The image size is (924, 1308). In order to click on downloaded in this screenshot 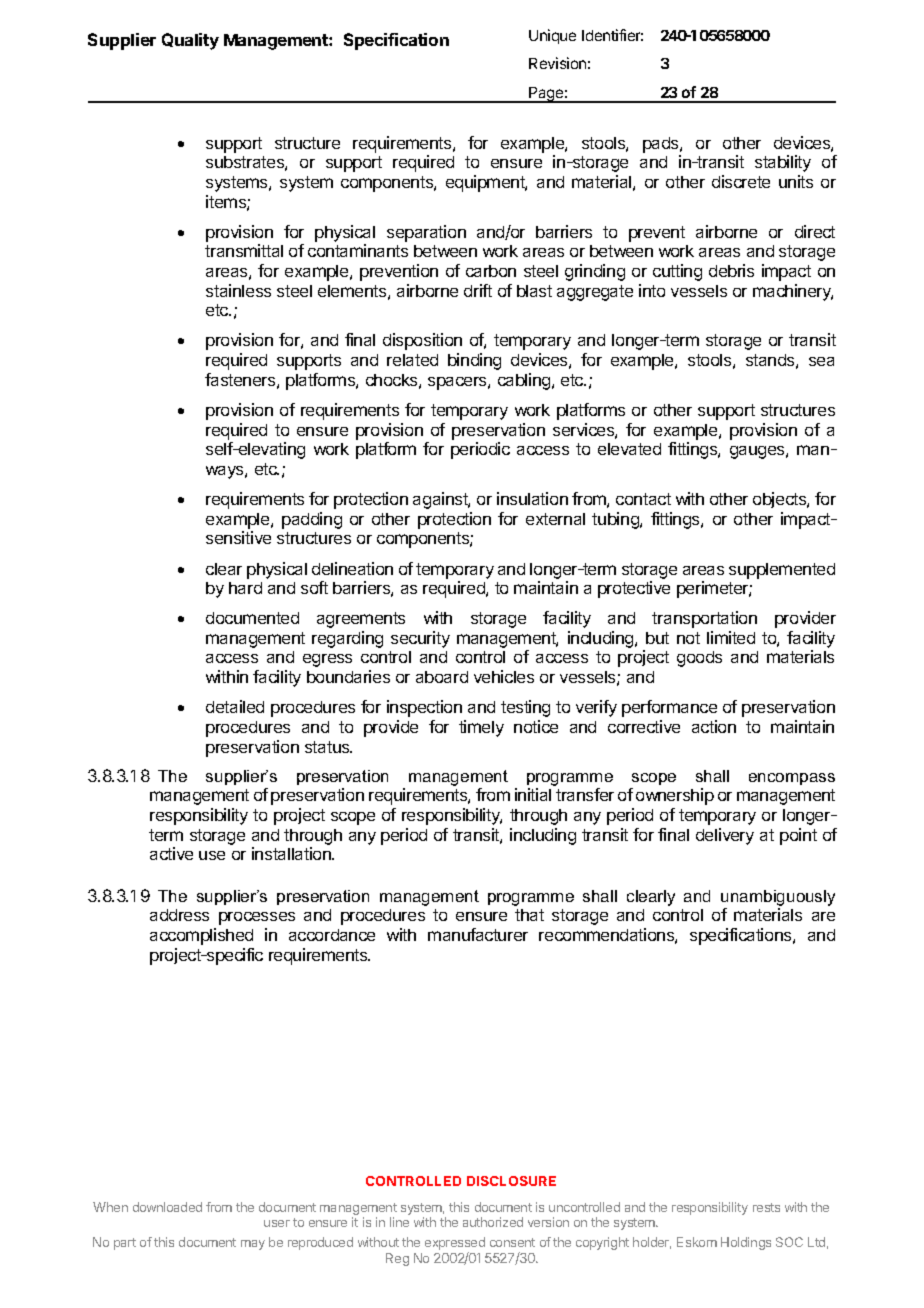, I will do `click(167, 1207)`.
